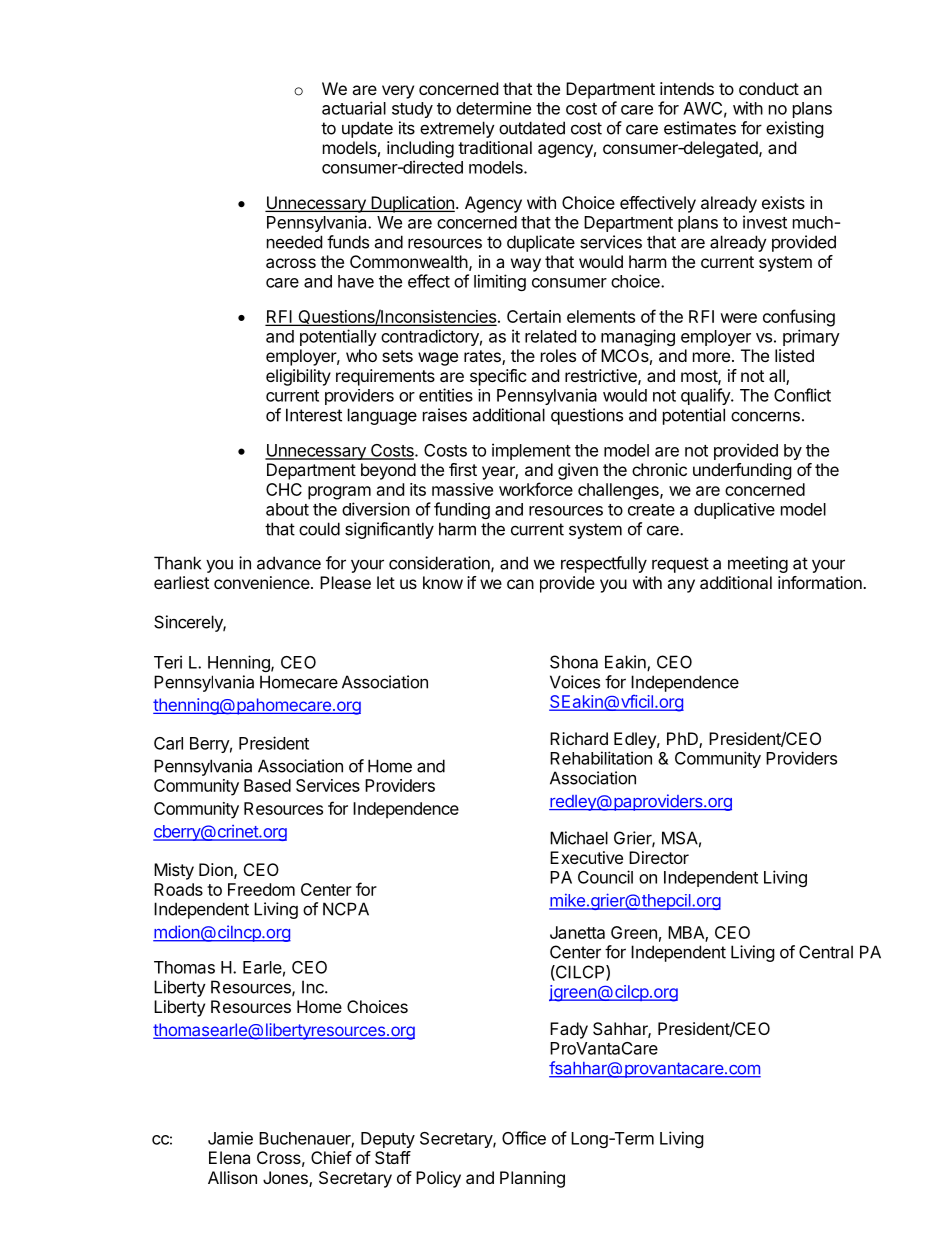 The image size is (952, 1233). What do you see at coordinates (443, 582) in the page?
I see `know` at bounding box center [443, 582].
